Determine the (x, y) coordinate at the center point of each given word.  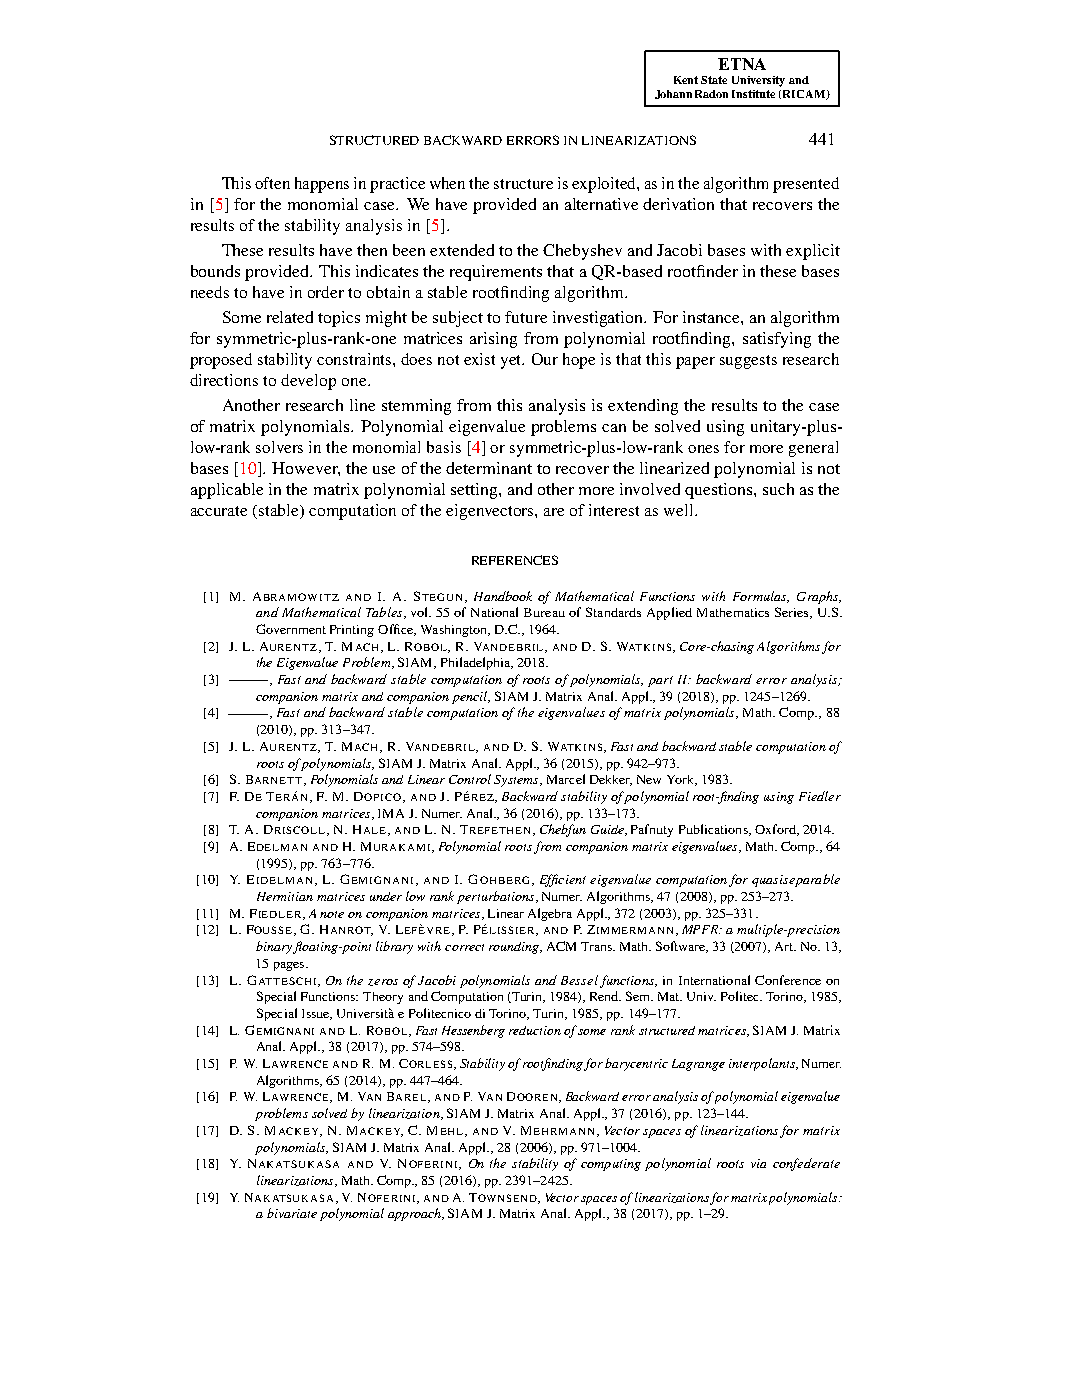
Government (291, 629)
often (272, 183)
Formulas (761, 597)
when (447, 183)
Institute (753, 94)
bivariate (292, 1213)
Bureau (544, 612)
